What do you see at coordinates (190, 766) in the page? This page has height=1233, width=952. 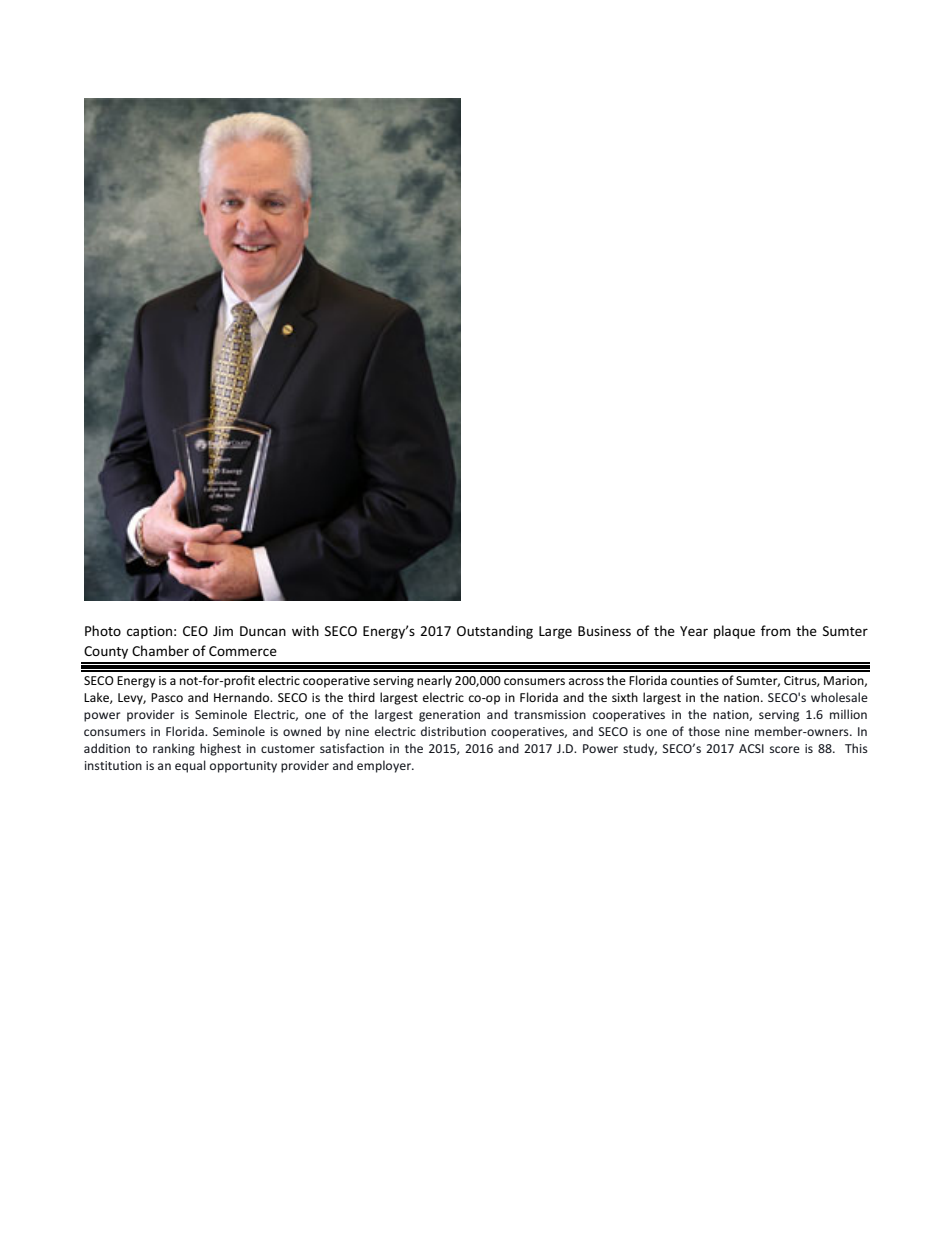 I see `equal` at bounding box center [190, 766].
